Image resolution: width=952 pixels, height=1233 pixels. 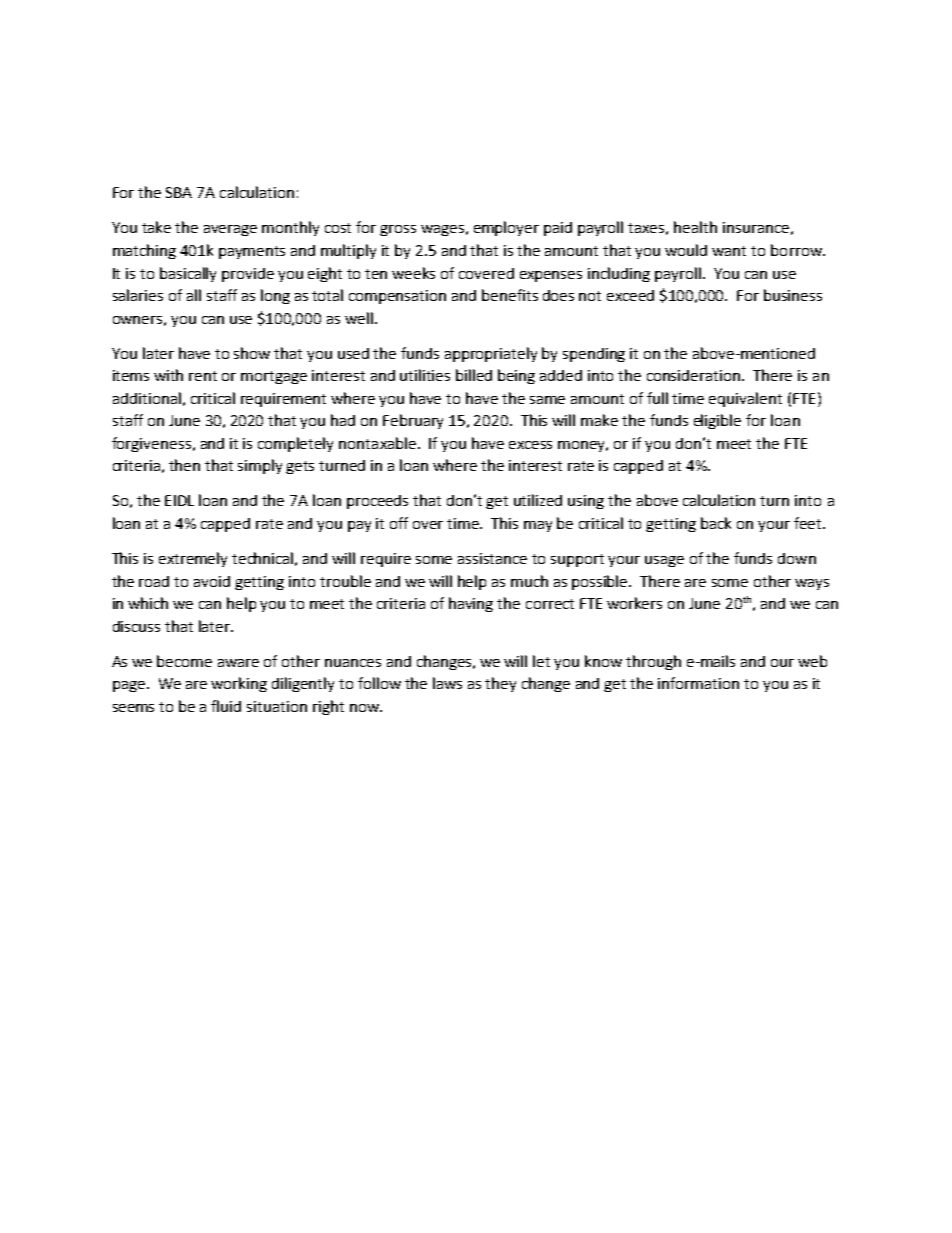 I want to click on then, so click(x=184, y=465).
